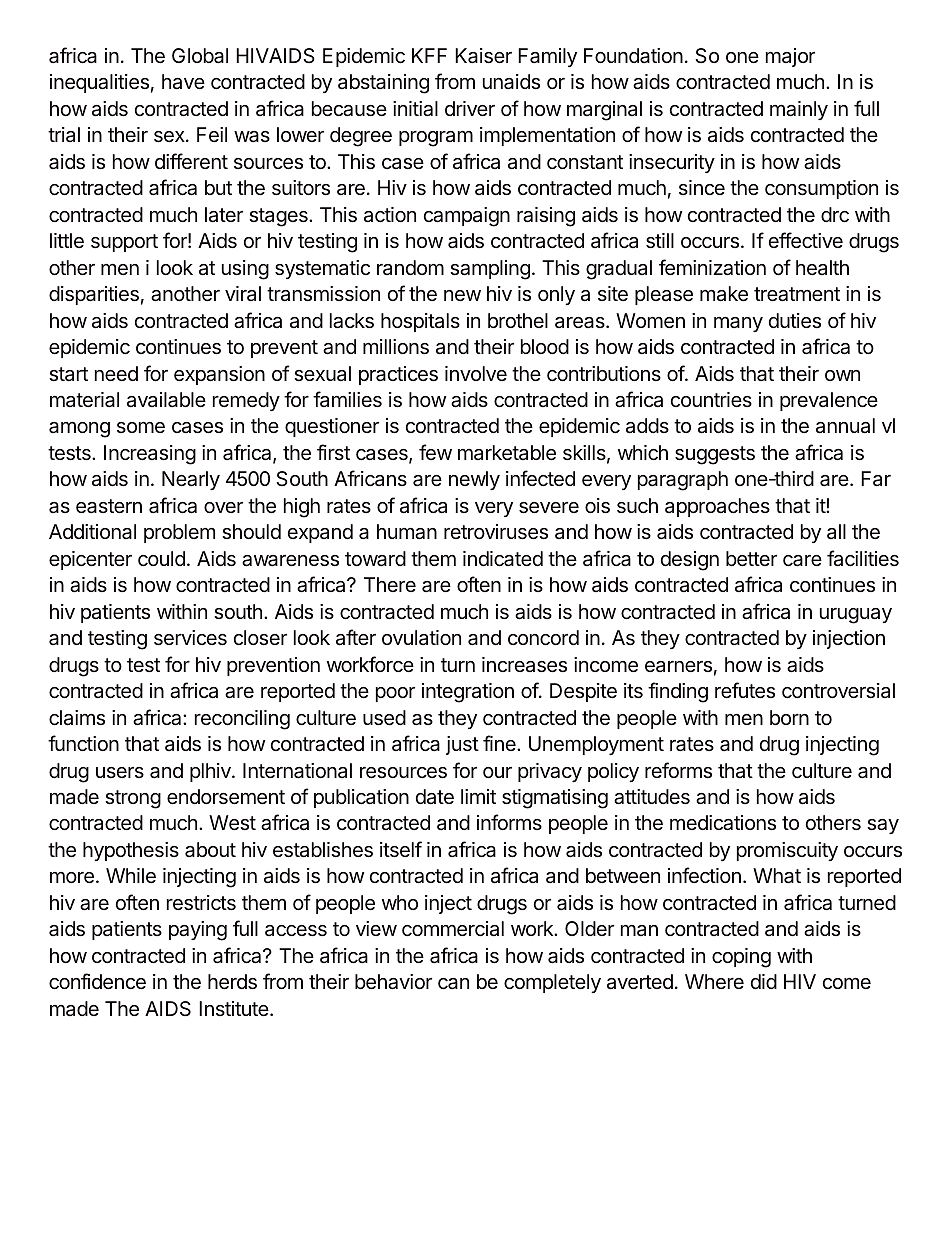 This page has height=1233, width=952. What do you see at coordinates (496, 532) in the page?
I see `retroviruses` at bounding box center [496, 532].
